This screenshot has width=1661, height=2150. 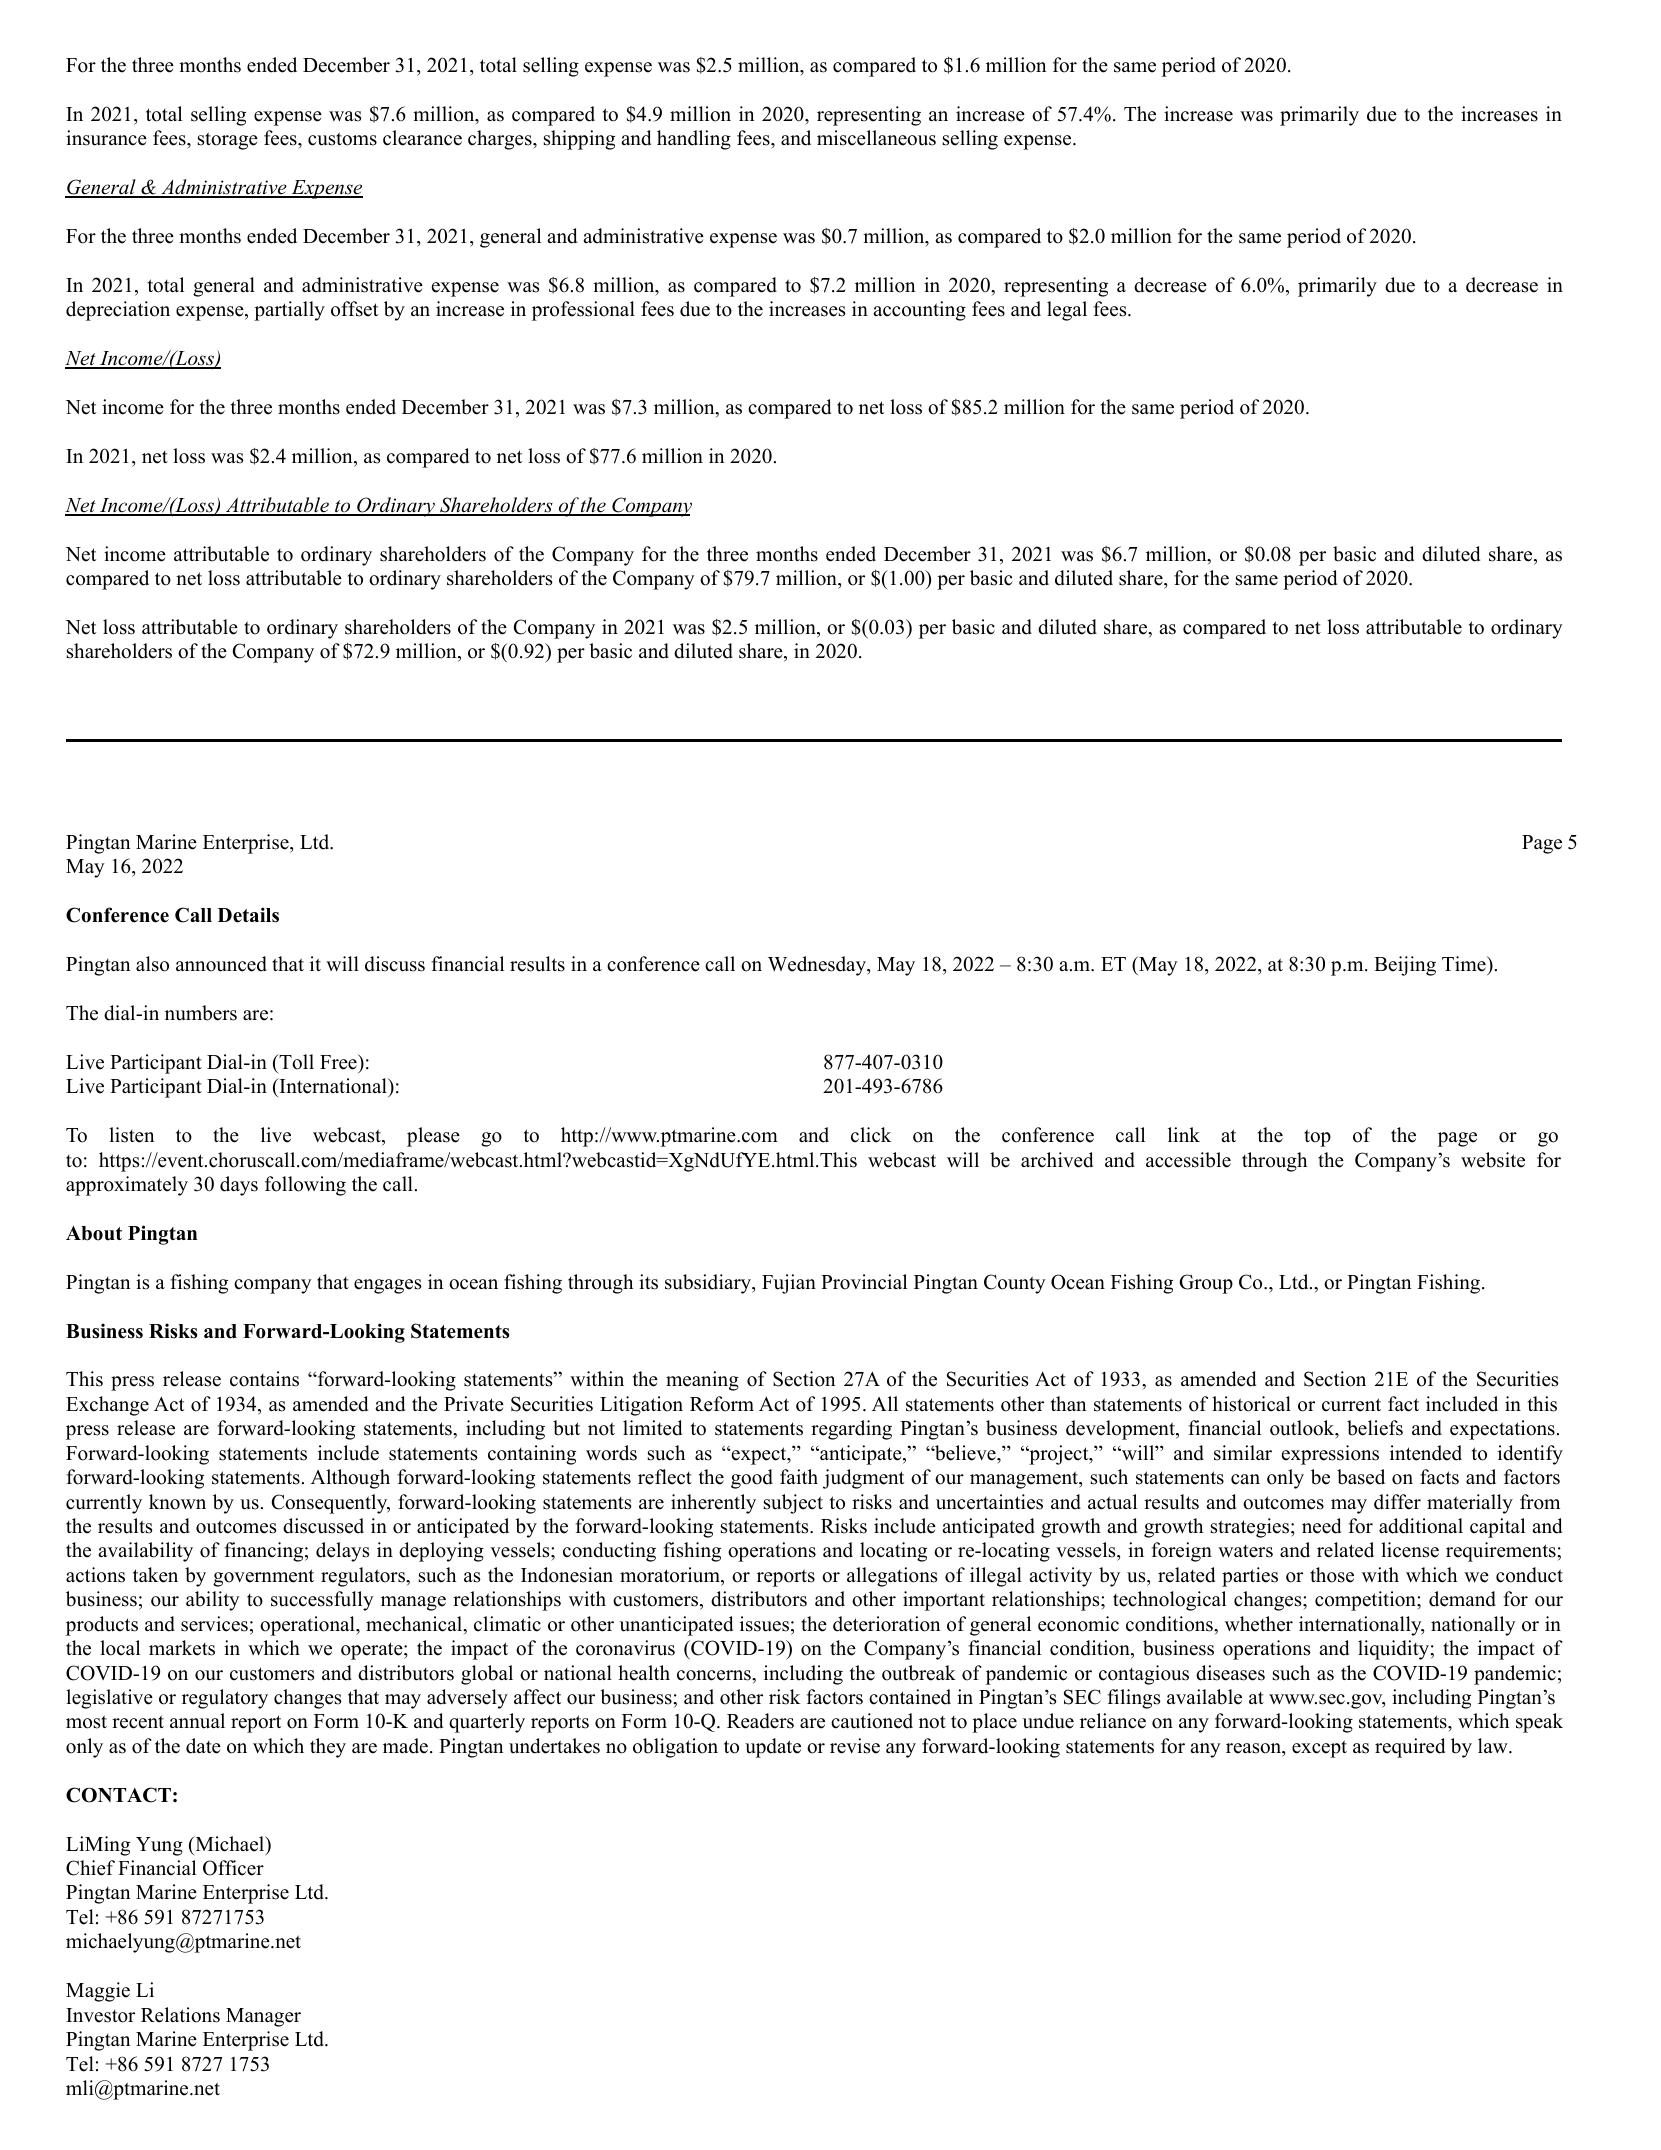 What do you see at coordinates (1317, 1138) in the screenshot?
I see `top` at bounding box center [1317, 1138].
